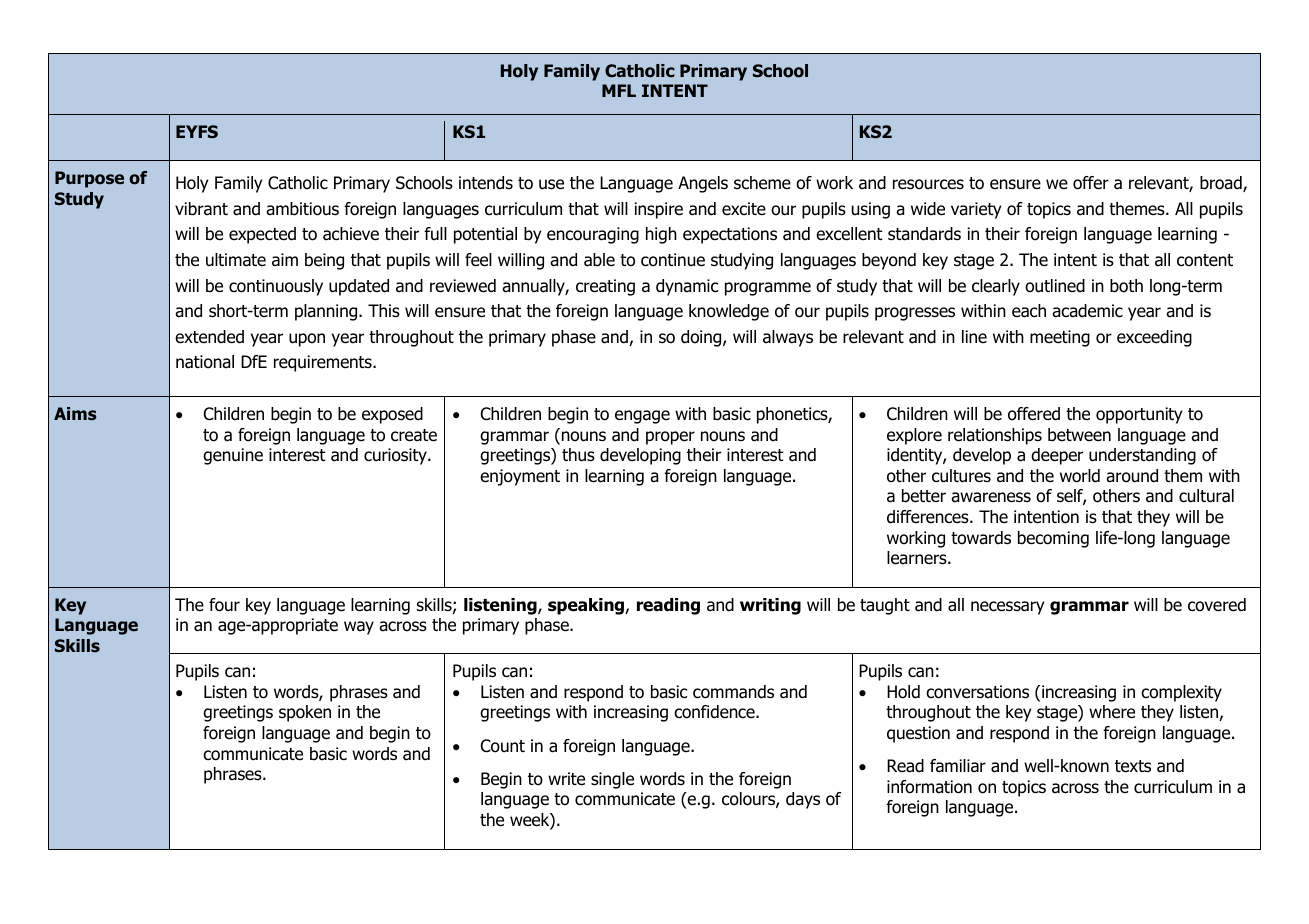  I want to click on genuine, so click(233, 456).
